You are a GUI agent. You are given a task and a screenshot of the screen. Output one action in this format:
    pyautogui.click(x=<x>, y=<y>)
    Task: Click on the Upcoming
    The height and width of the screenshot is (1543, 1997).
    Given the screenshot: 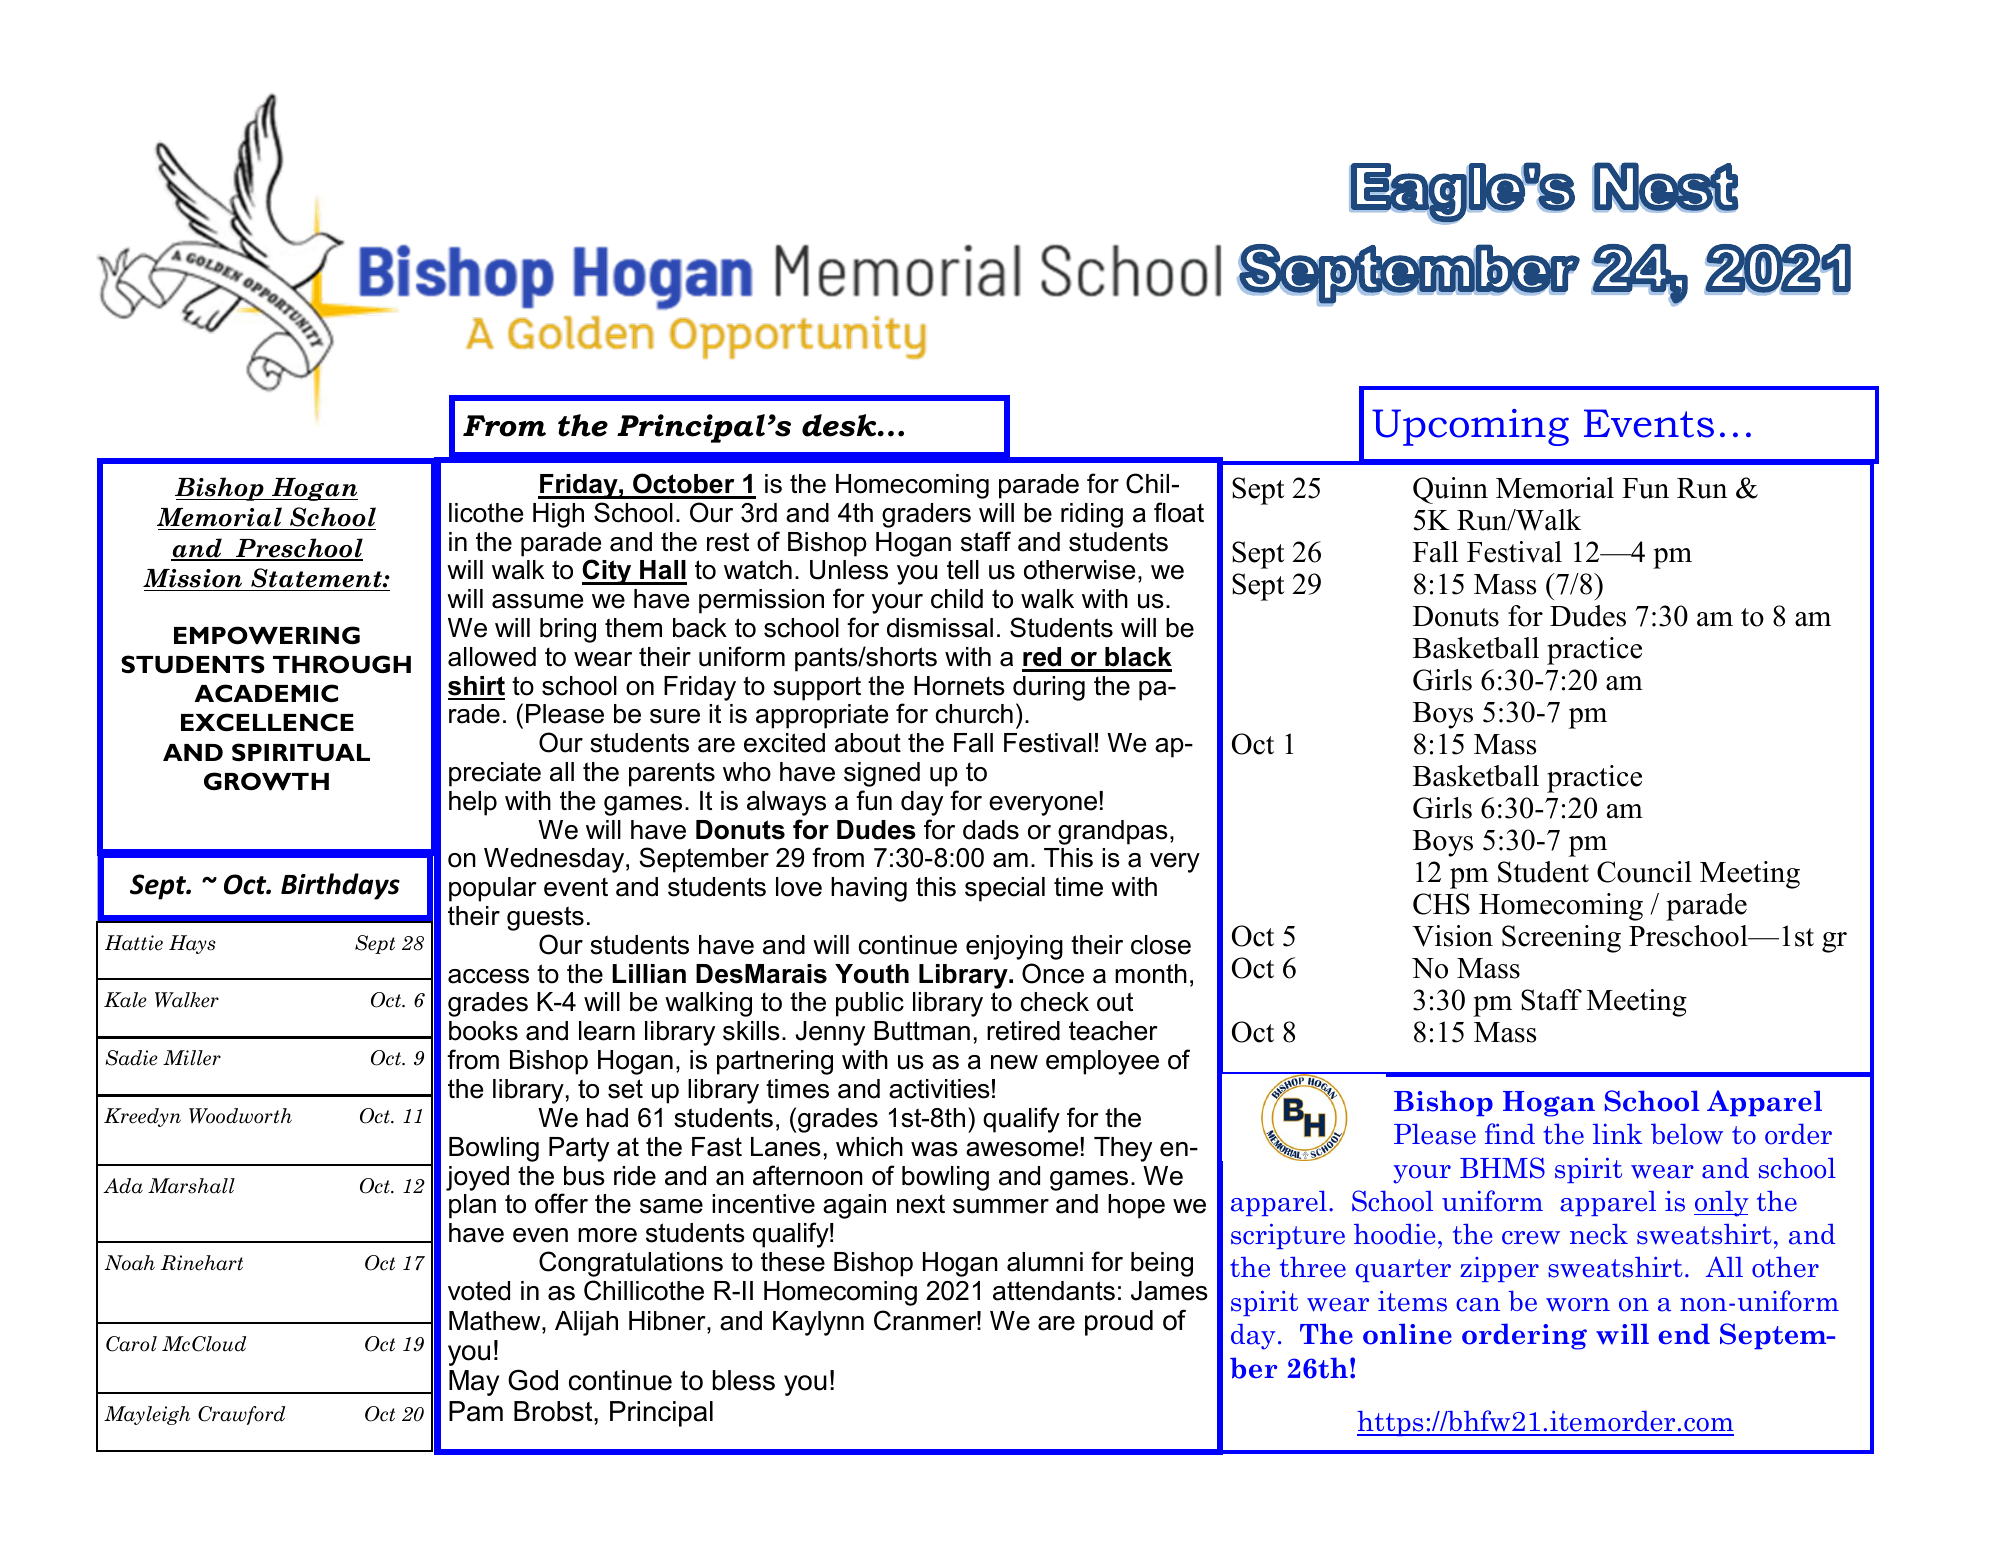 What is the action you would take?
    pyautogui.click(x=1470, y=427)
